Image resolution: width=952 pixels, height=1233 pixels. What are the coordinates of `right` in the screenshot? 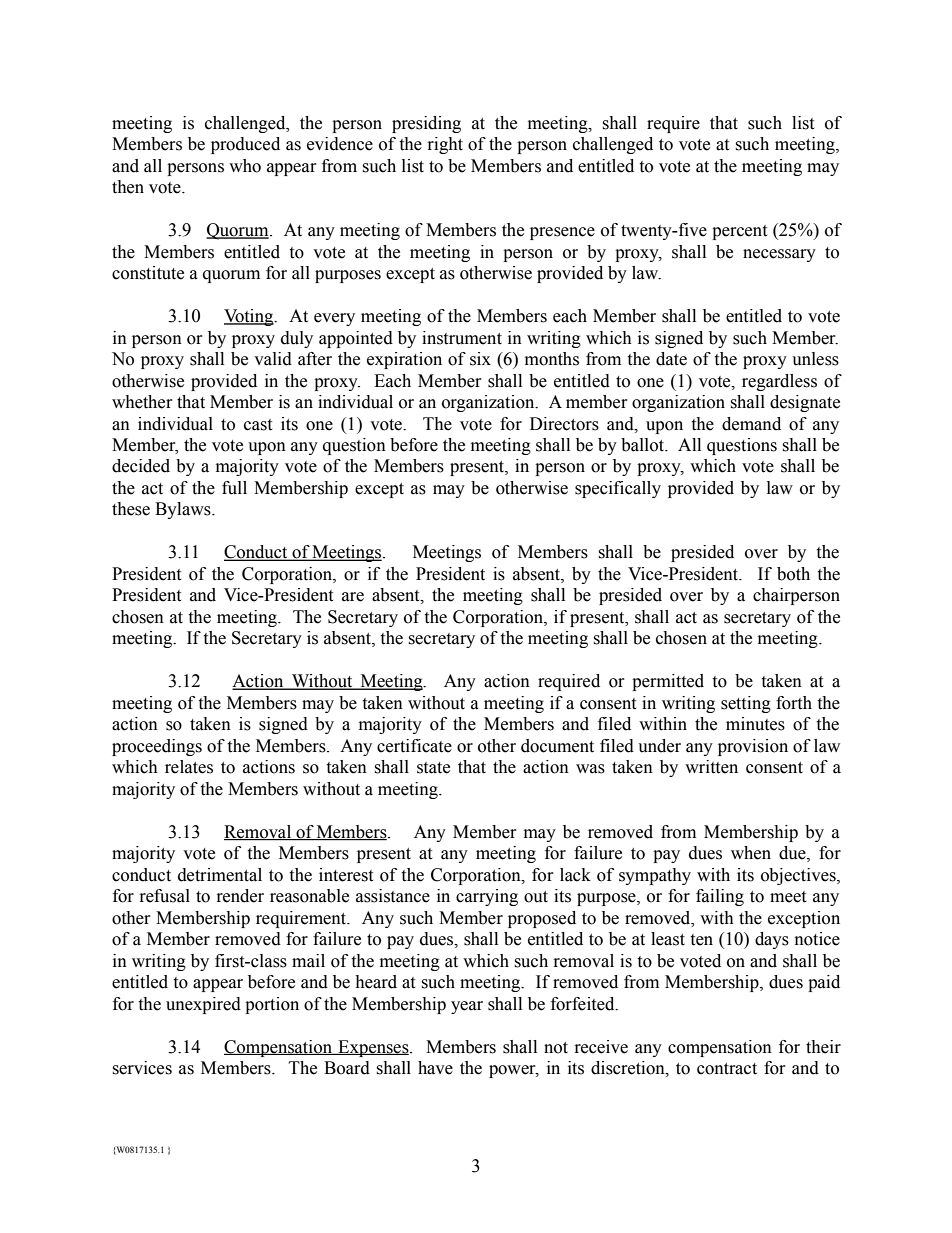 It's located at (445, 145).
